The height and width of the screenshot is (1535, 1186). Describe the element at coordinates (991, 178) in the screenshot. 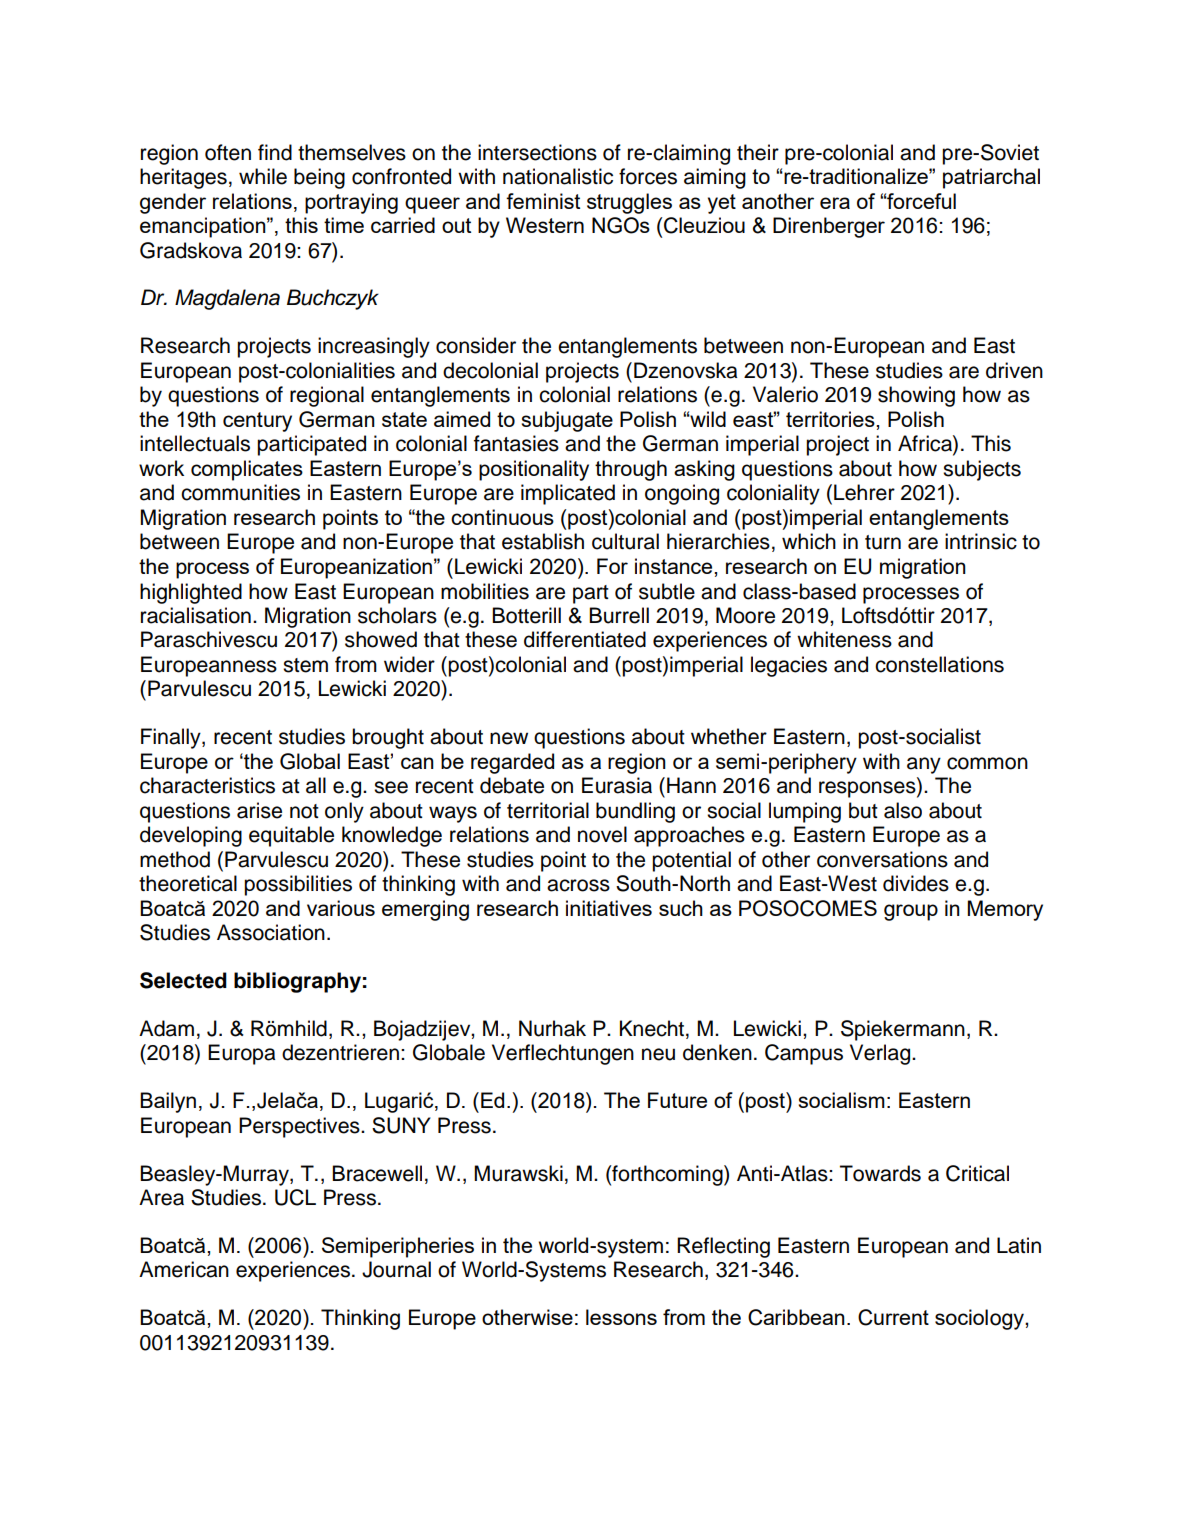

I see `patriarchal` at that location.
